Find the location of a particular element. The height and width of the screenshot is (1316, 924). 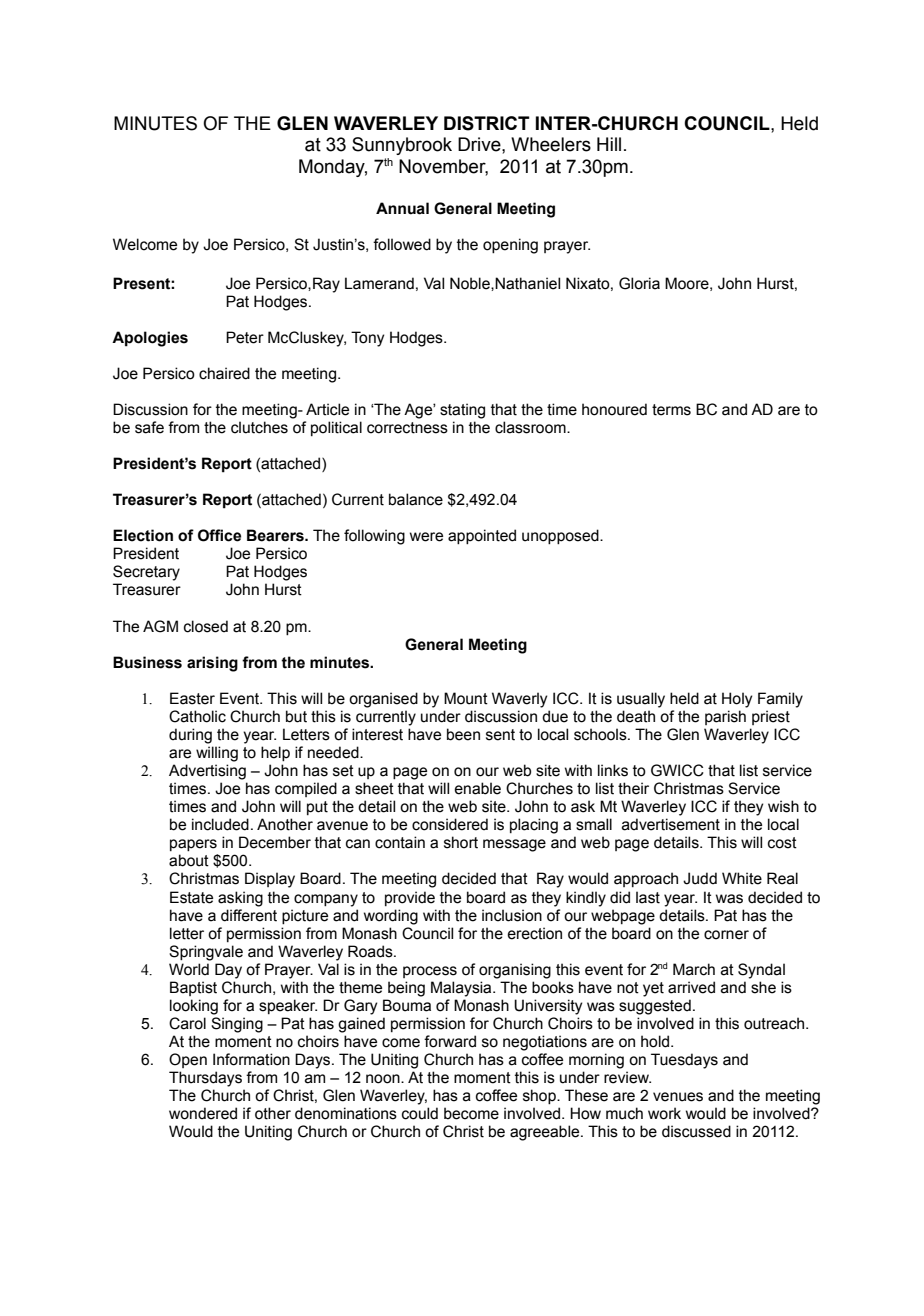

chaired is located at coordinates (224, 373).
